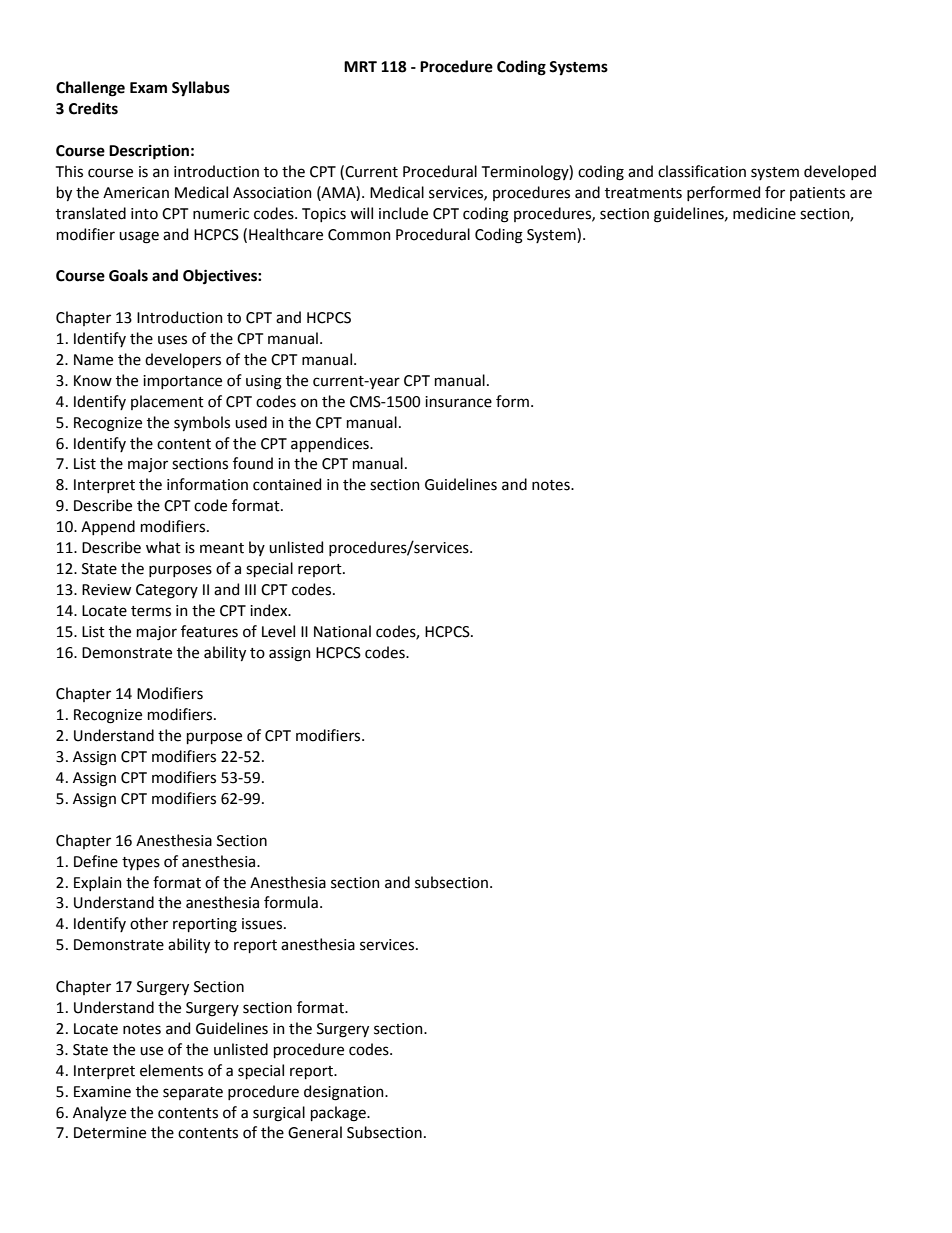  What do you see at coordinates (458, 402) in the screenshot?
I see `insurance` at bounding box center [458, 402].
